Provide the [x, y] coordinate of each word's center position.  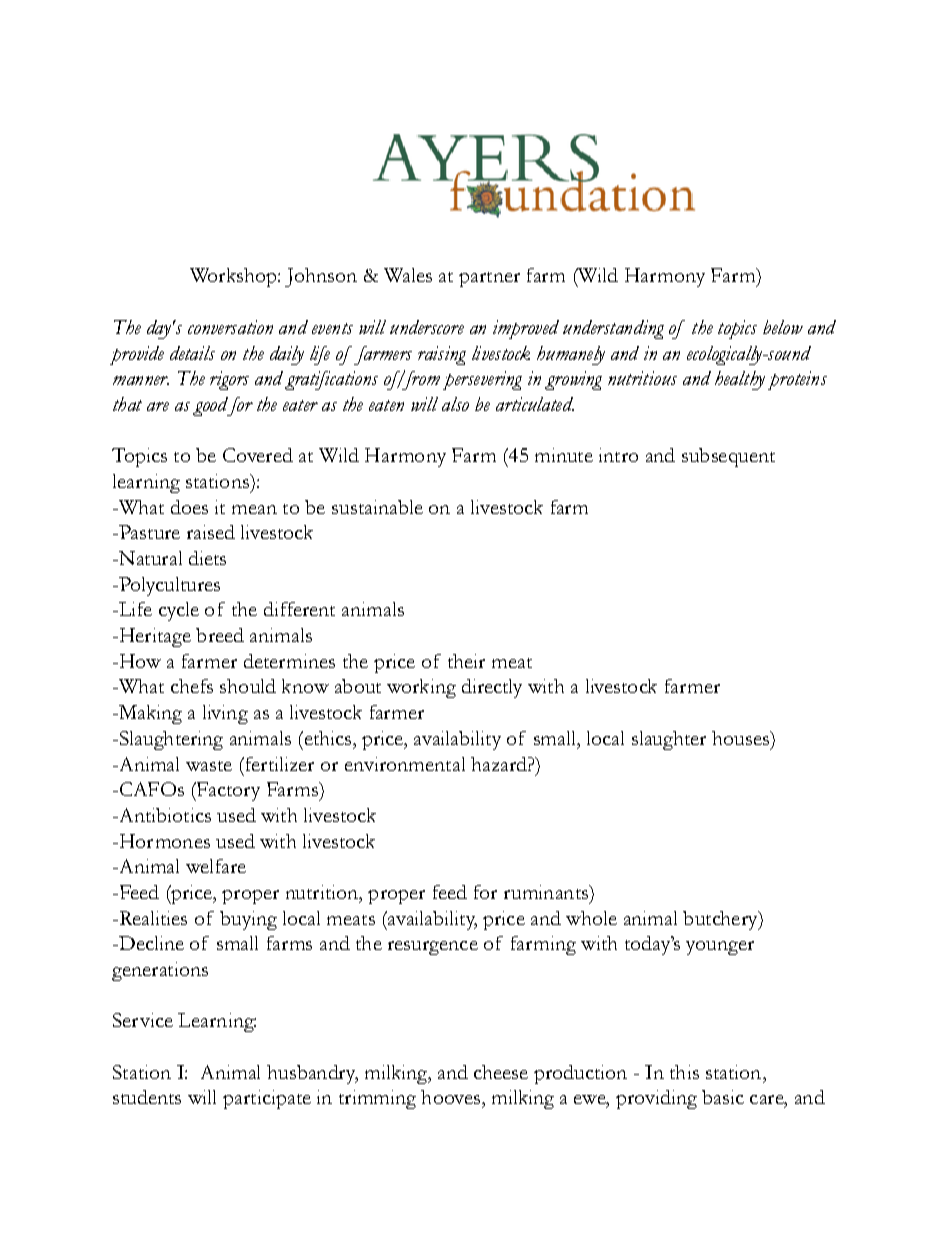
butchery [721, 920]
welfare [216, 866]
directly [492, 688]
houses [741, 738]
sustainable [377, 507]
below [783, 327]
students [147, 1097]
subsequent [728, 457]
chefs [192, 686]
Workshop [234, 277]
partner [489, 279]
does [189, 507]
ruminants [547, 892]
